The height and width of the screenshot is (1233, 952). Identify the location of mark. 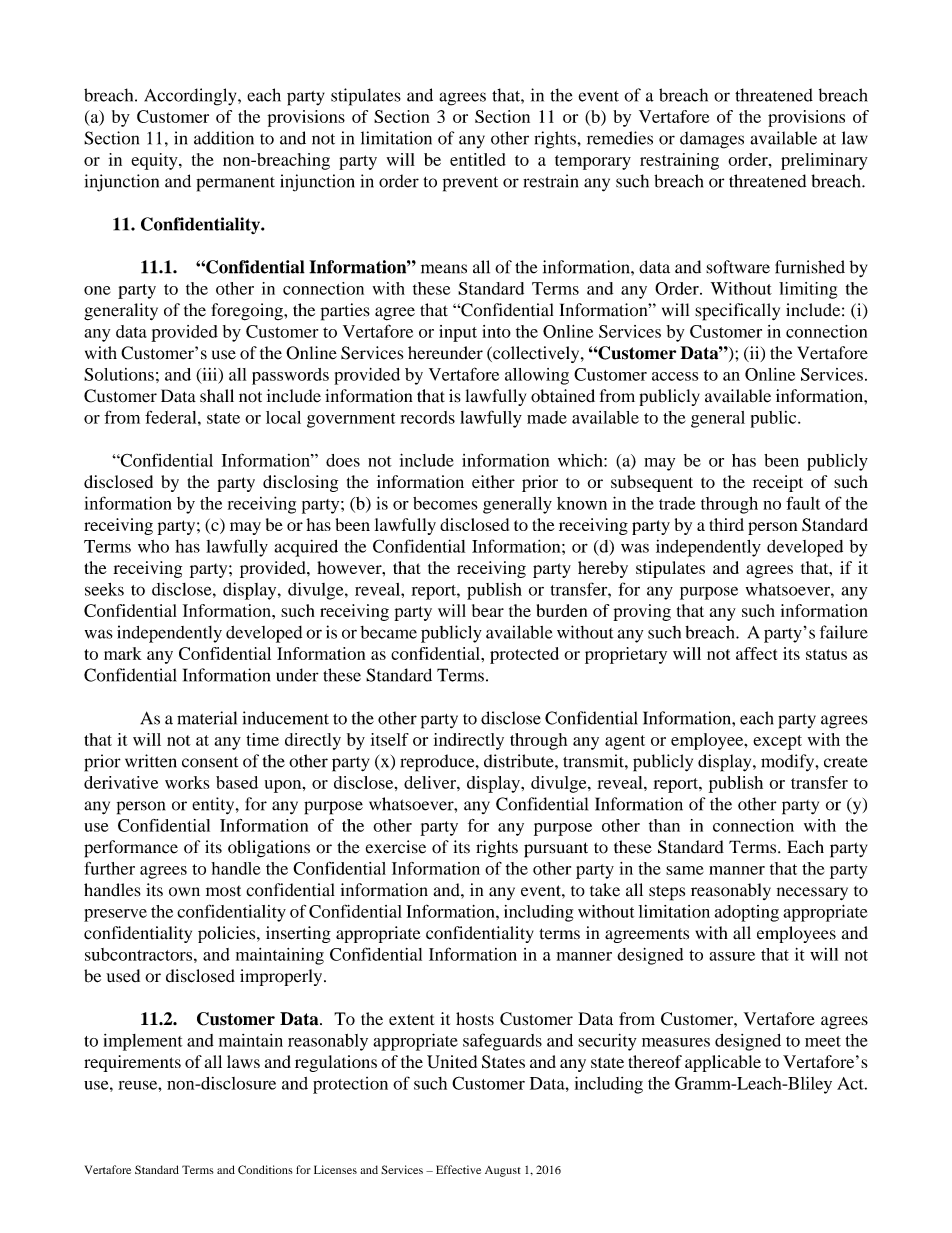
(123, 653).
